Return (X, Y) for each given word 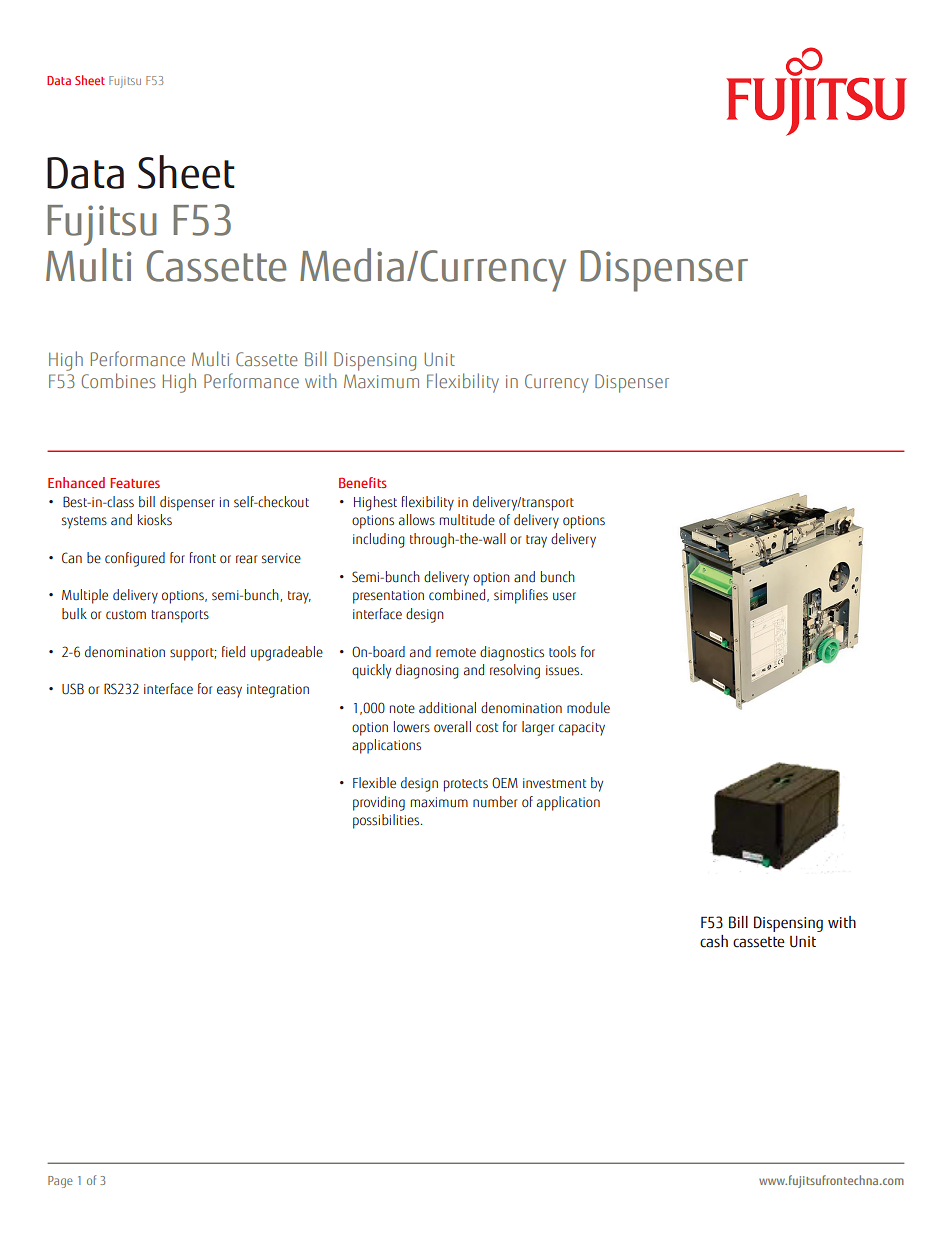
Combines (118, 380)
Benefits (363, 482)
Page (60, 1182)
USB (73, 689)
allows (417, 520)
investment (554, 783)
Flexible (374, 783)
